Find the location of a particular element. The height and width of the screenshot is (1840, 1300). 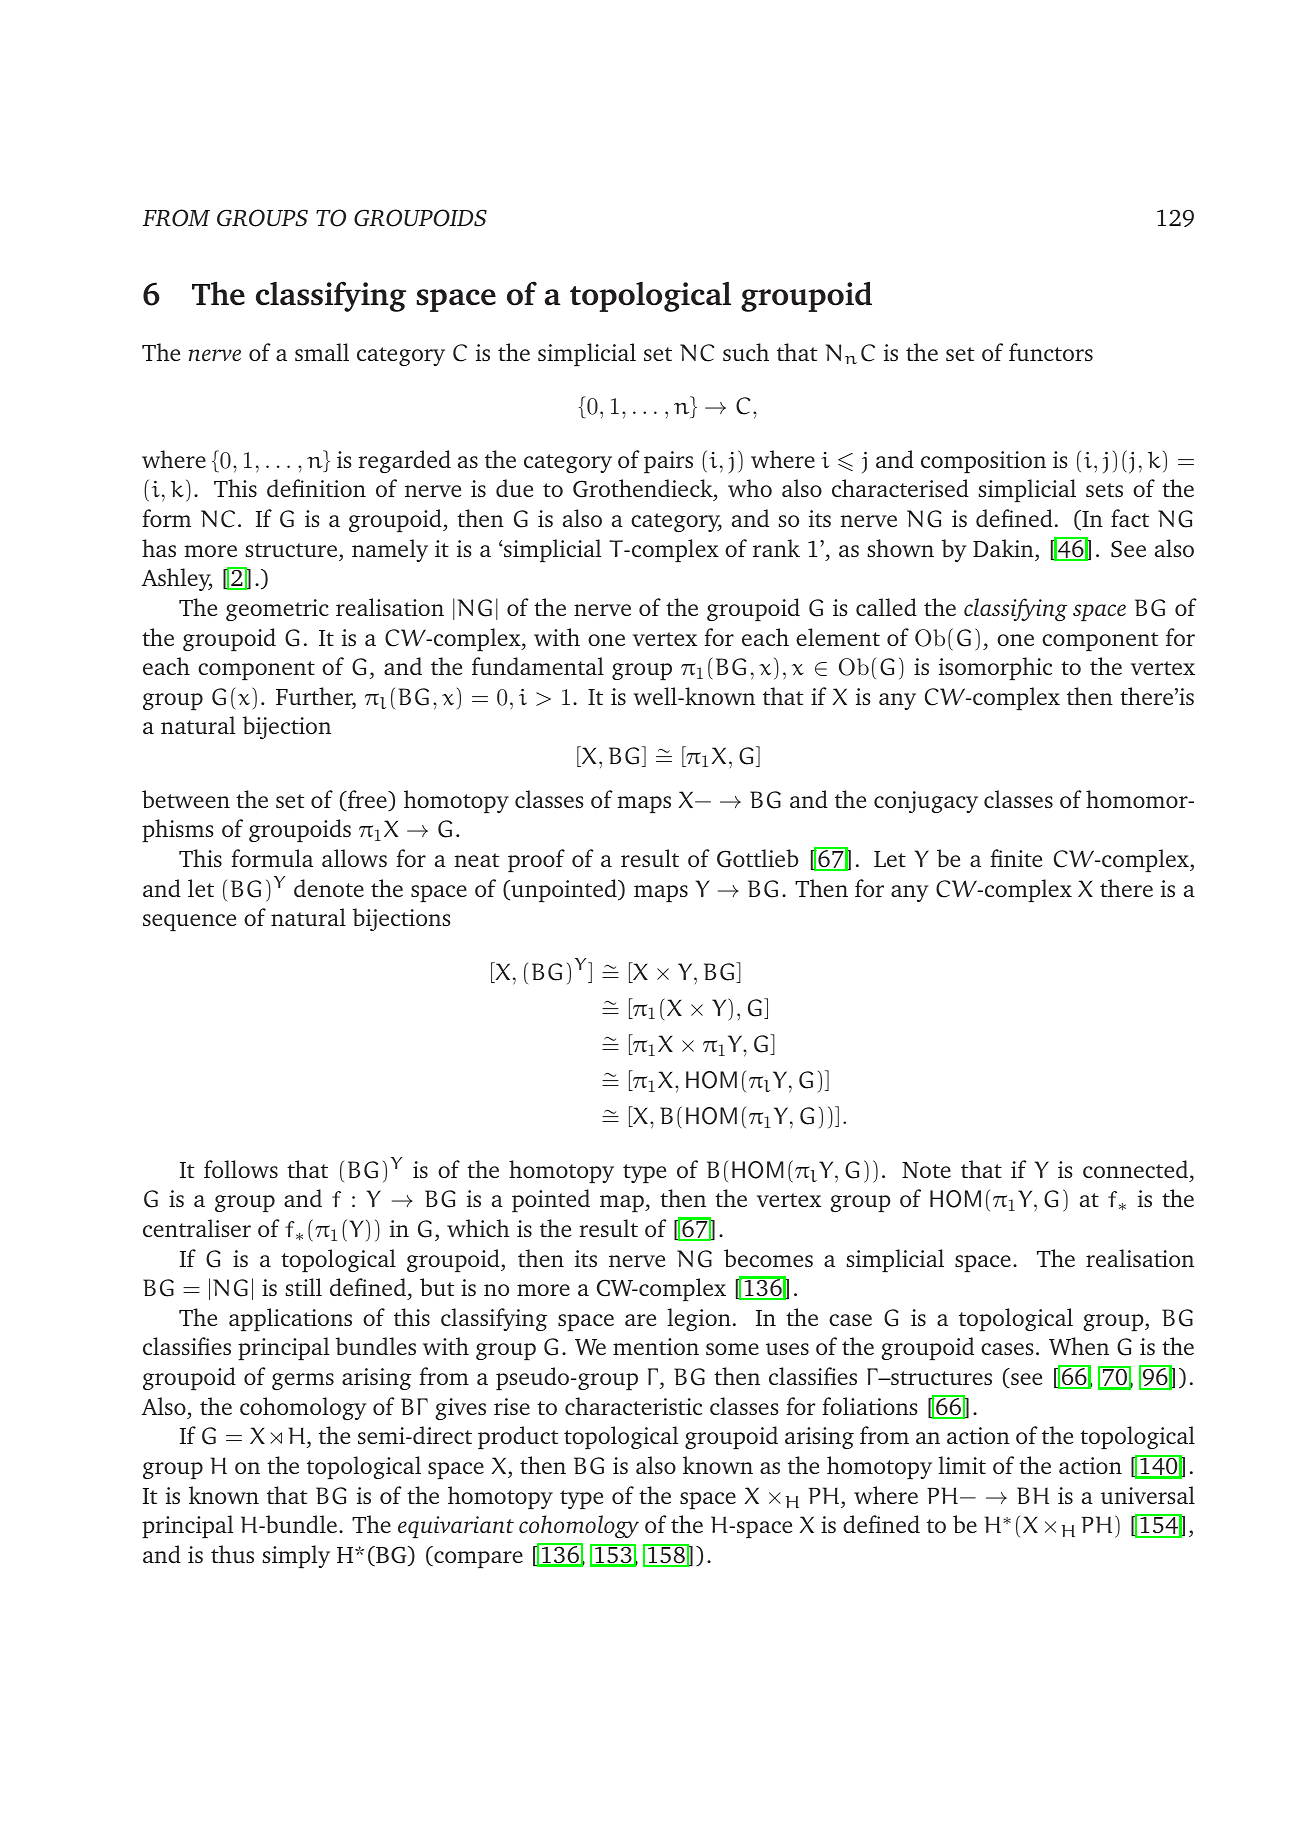

small is located at coordinates (322, 352).
